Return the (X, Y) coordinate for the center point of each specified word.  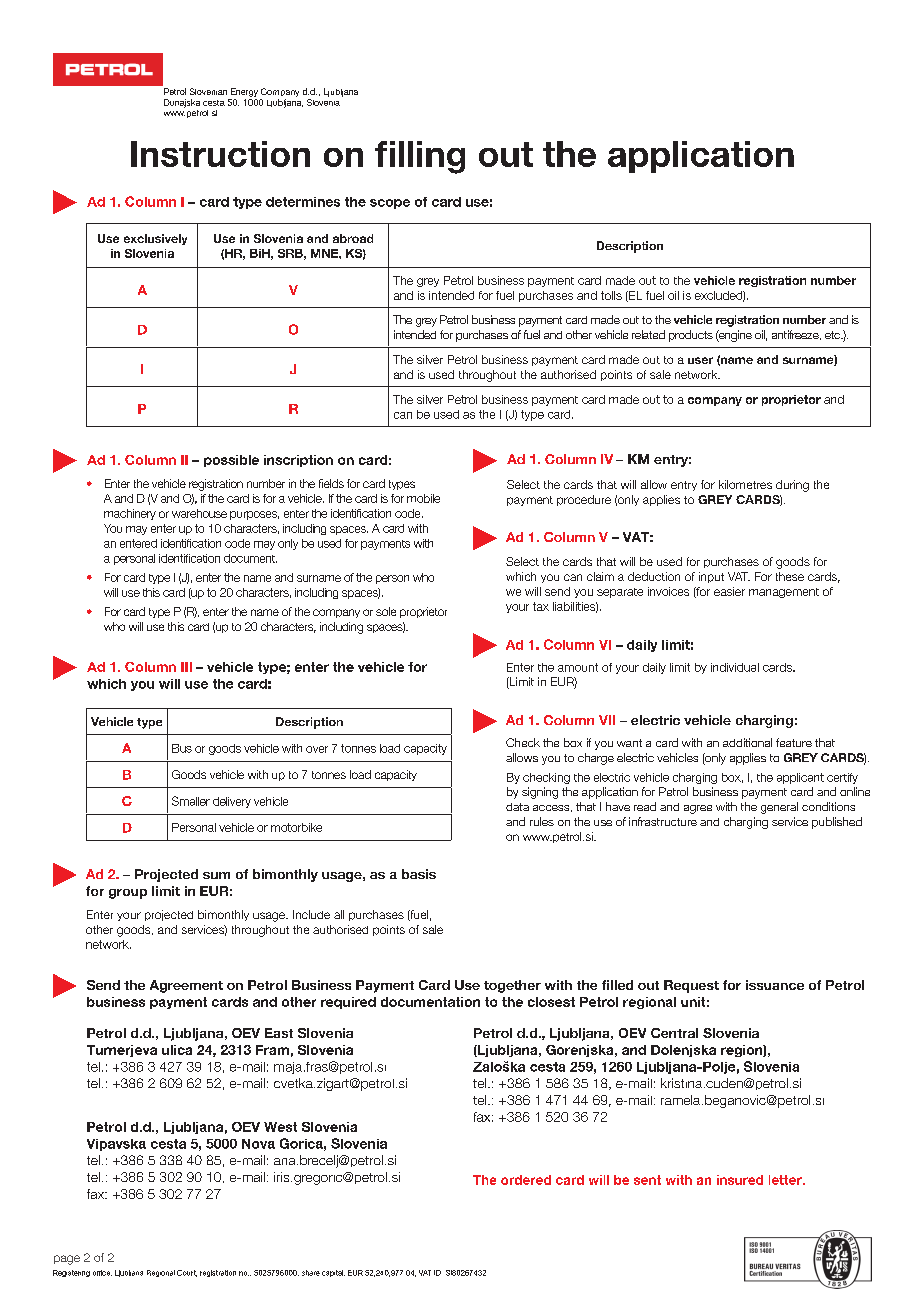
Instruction (220, 154)
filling (420, 157)
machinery (130, 514)
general (779, 808)
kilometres (745, 484)
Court (187, 1273)
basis (419, 874)
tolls (611, 295)
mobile (423, 498)
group (128, 894)
